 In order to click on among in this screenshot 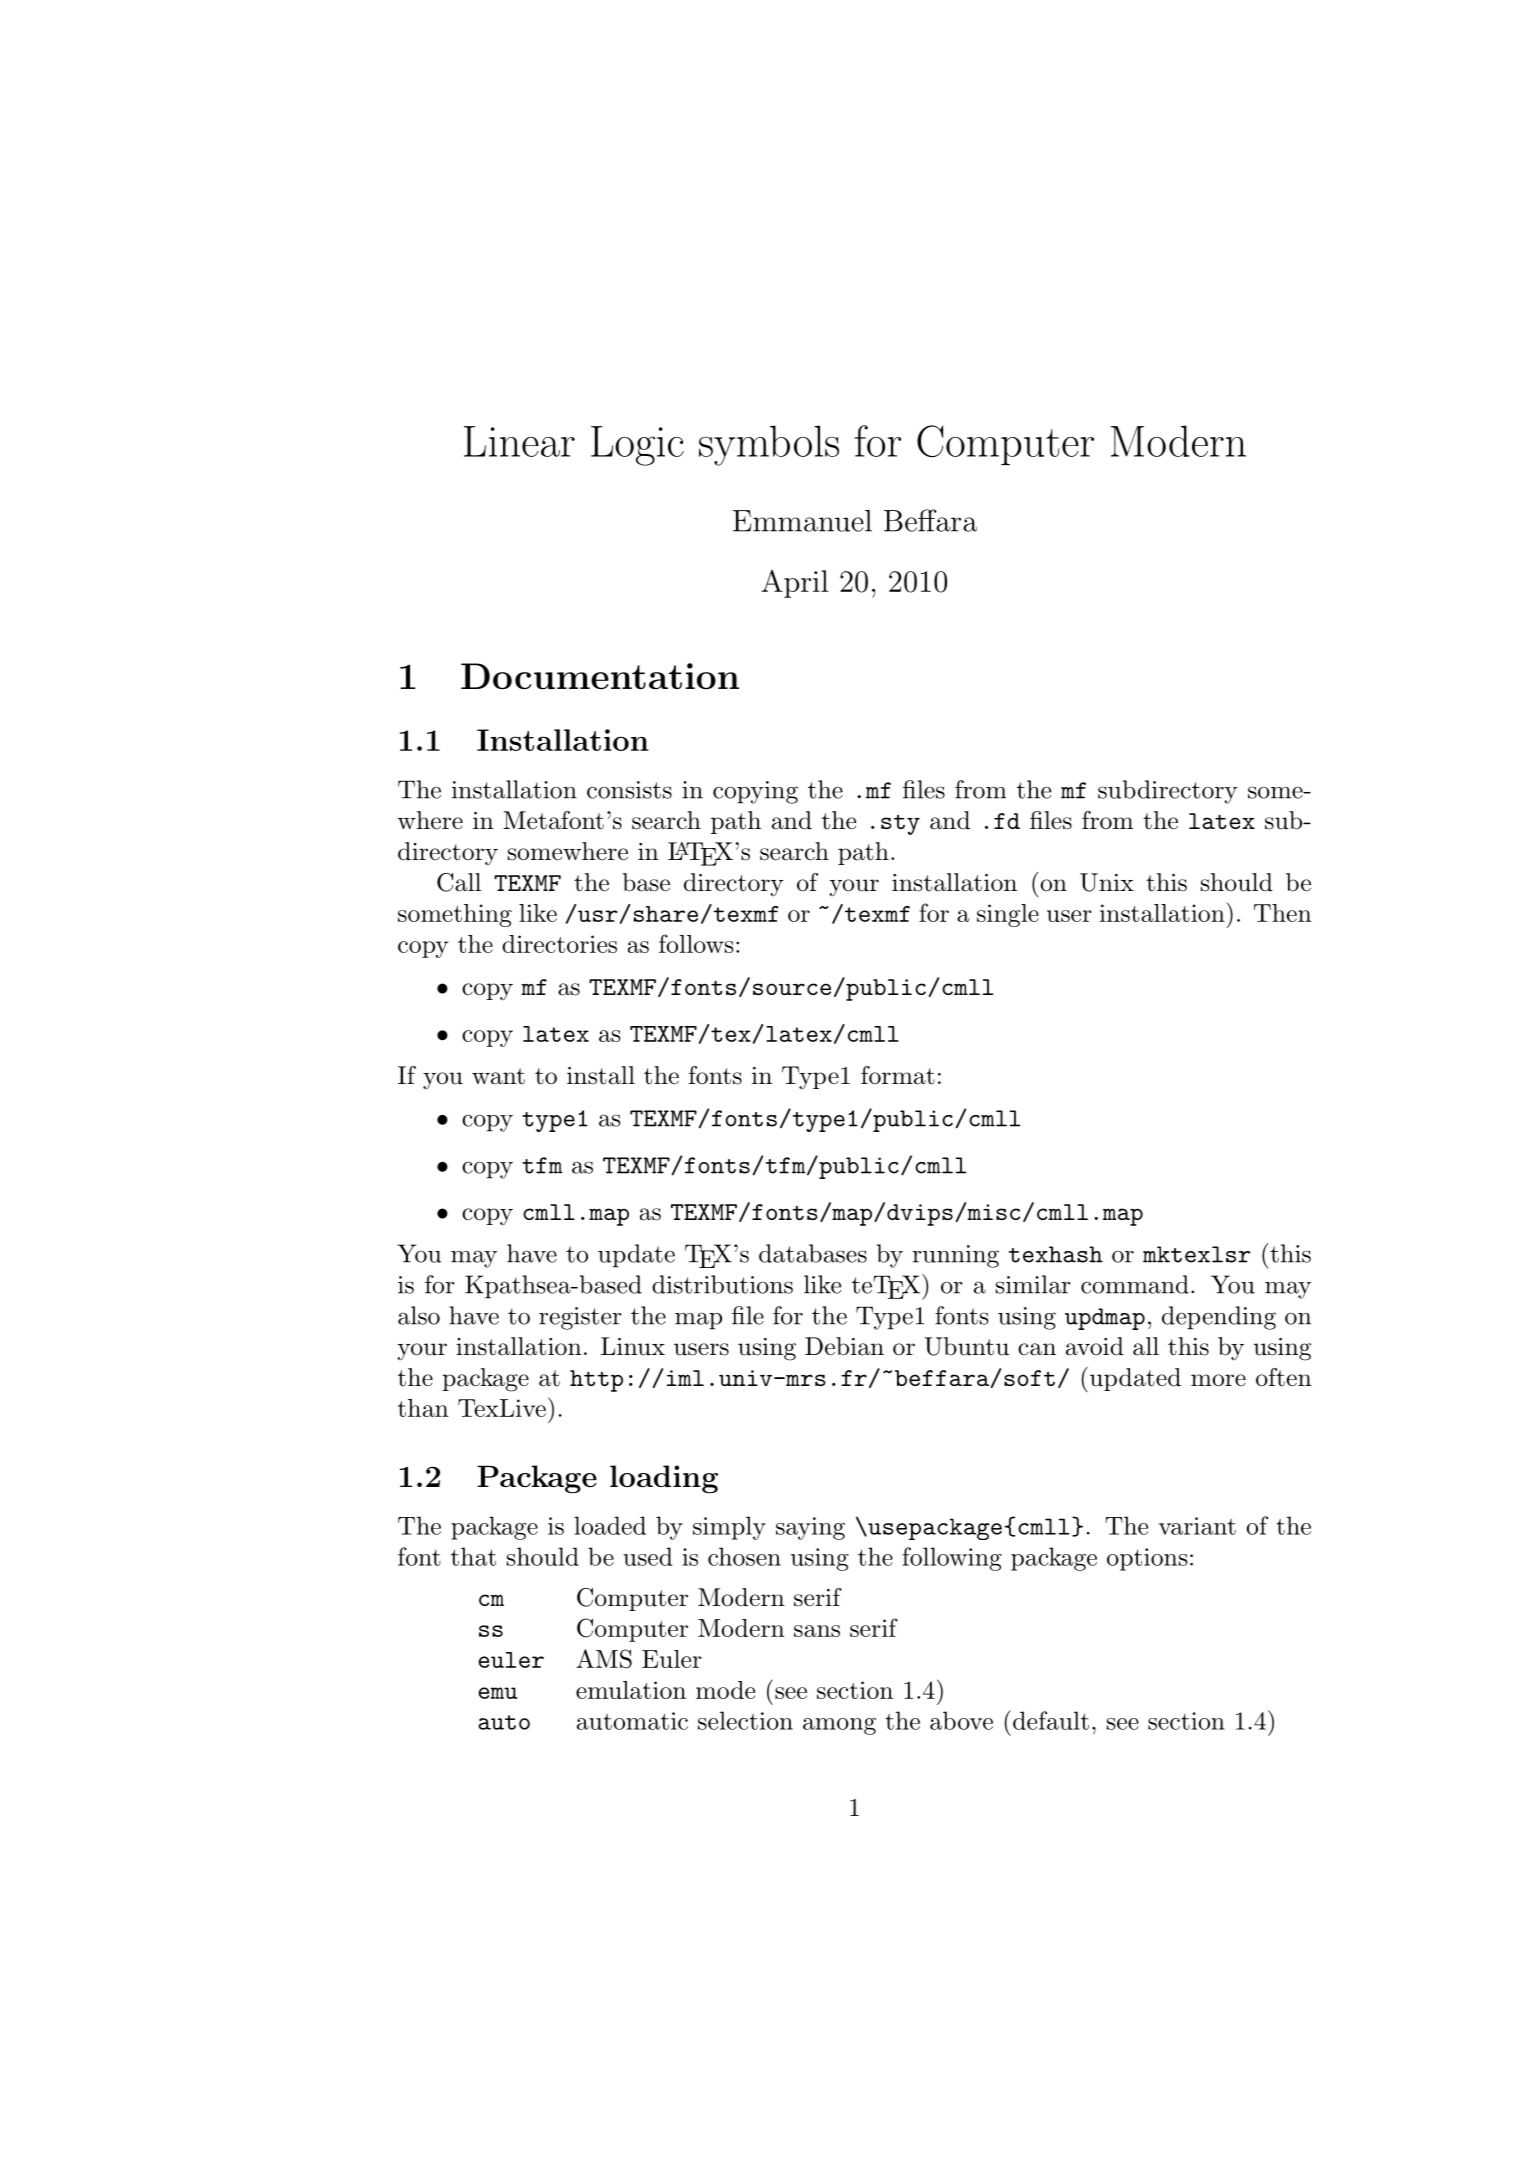, I will do `click(839, 1726)`.
